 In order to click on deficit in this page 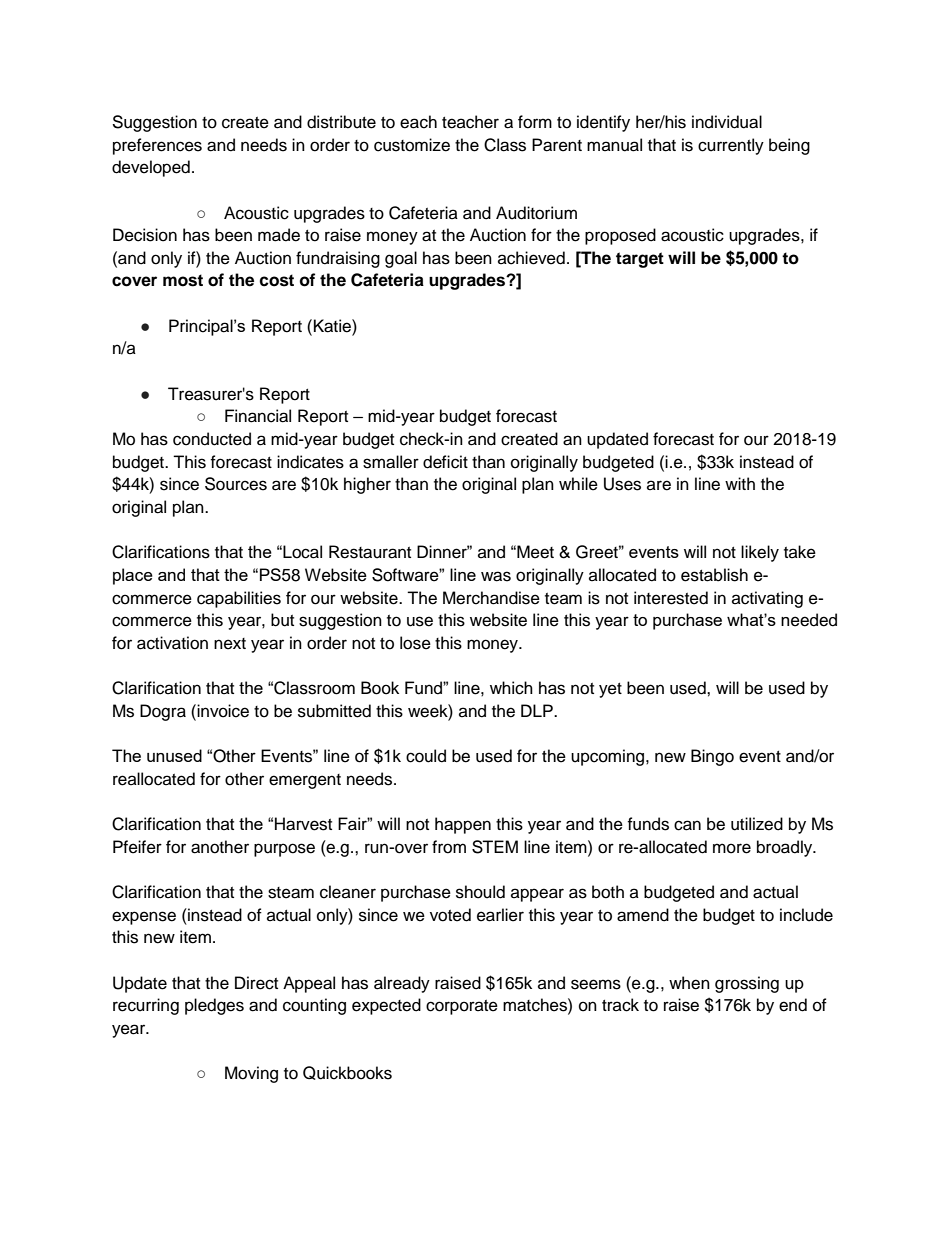, I will do `click(445, 462)`.
